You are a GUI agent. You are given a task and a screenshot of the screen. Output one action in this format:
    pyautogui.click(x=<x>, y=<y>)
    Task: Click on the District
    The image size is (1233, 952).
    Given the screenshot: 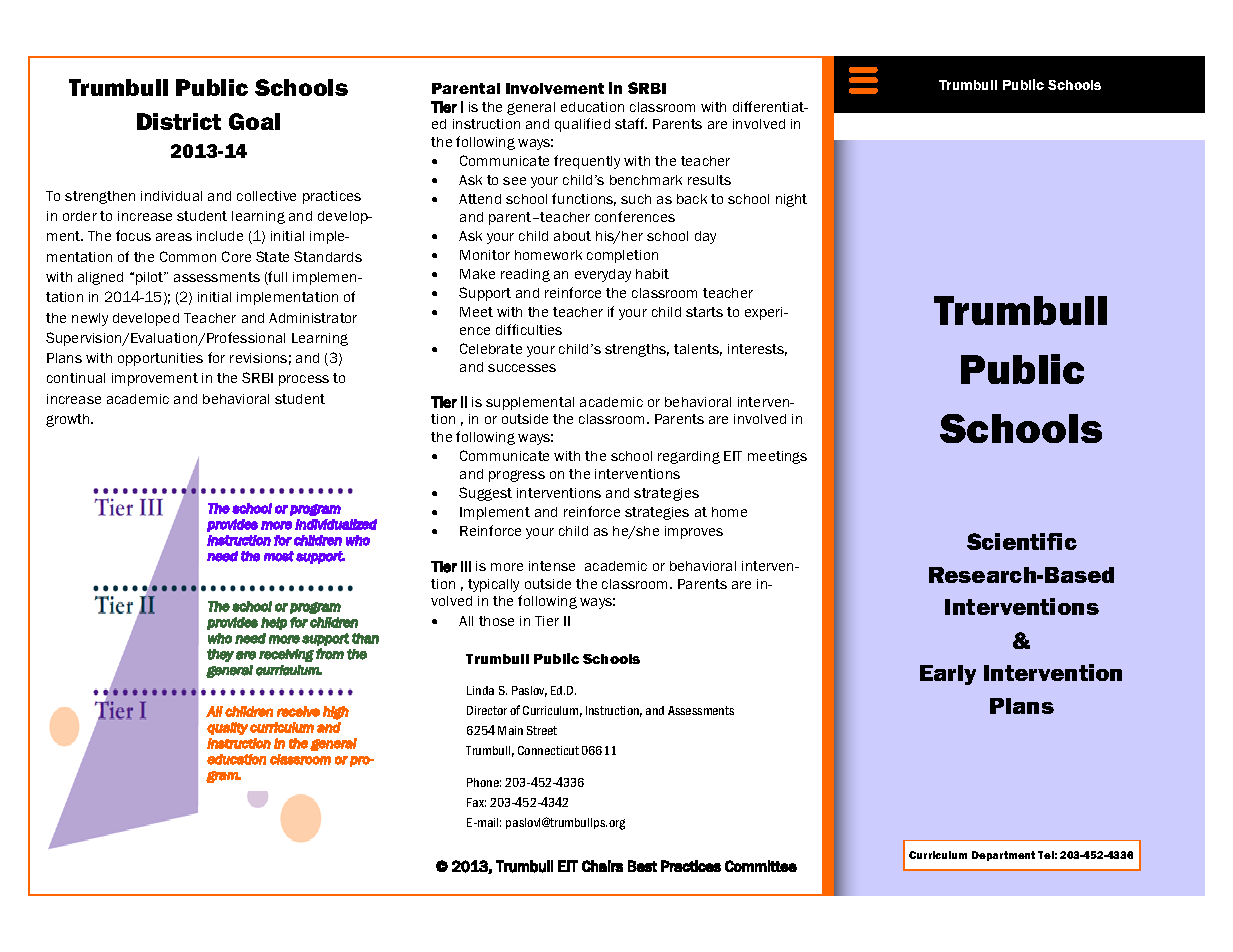 What is the action you would take?
    pyautogui.click(x=179, y=121)
